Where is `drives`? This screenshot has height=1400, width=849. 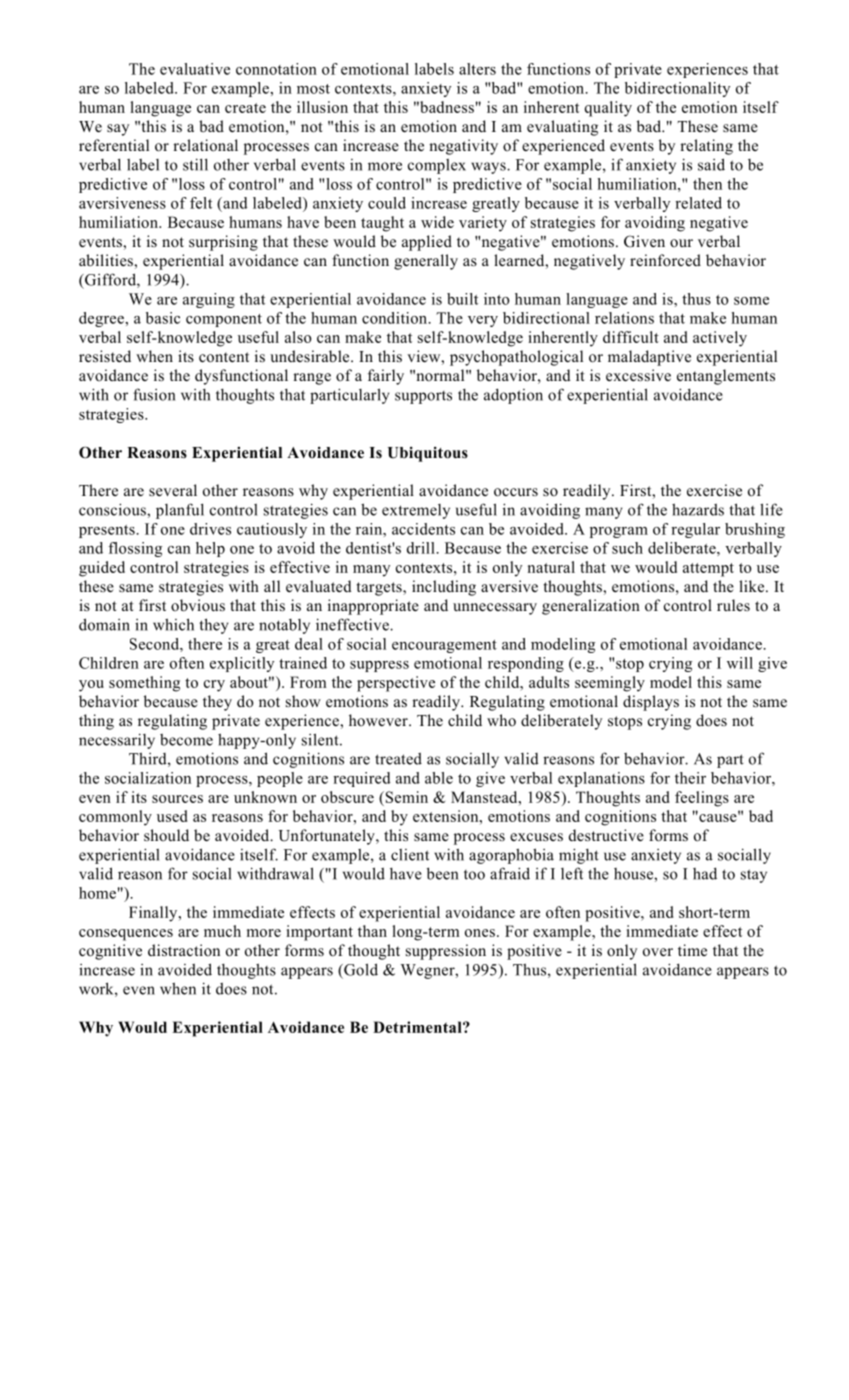
drives is located at coordinates (210, 529).
